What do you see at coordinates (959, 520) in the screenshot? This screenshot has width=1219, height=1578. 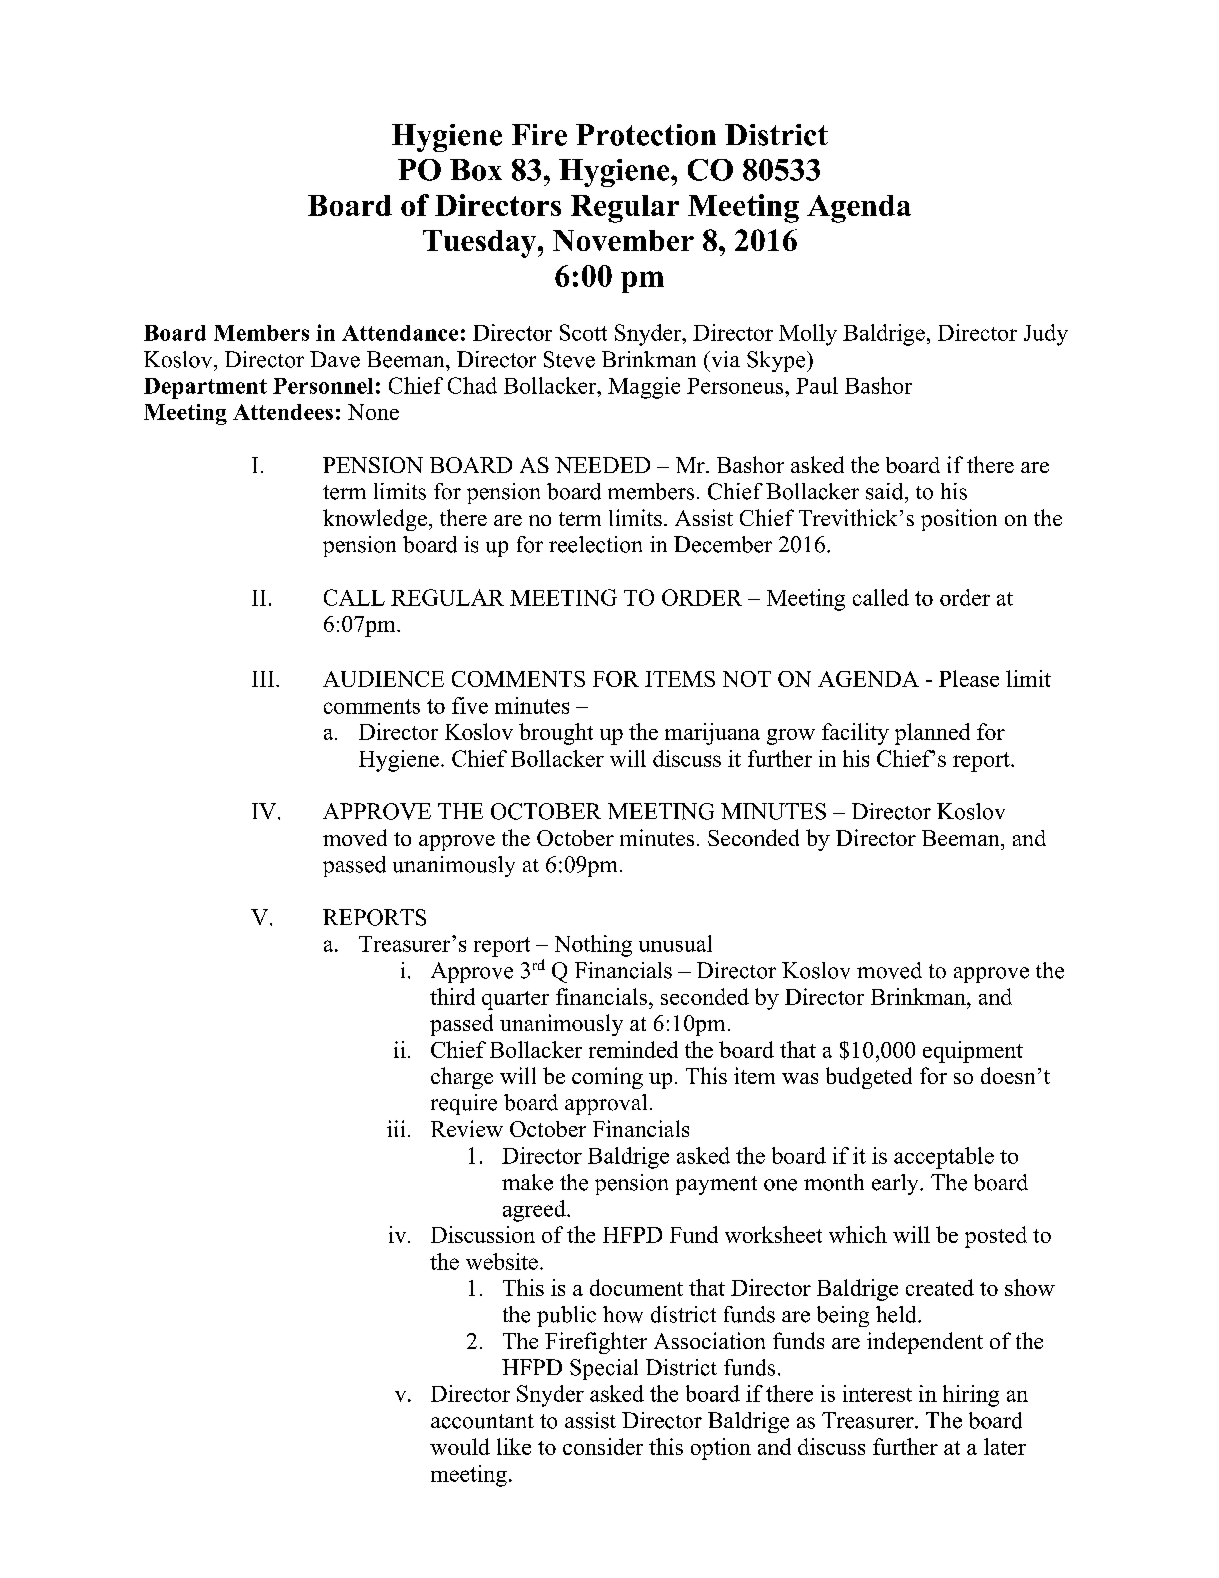 I see `position` at bounding box center [959, 520].
